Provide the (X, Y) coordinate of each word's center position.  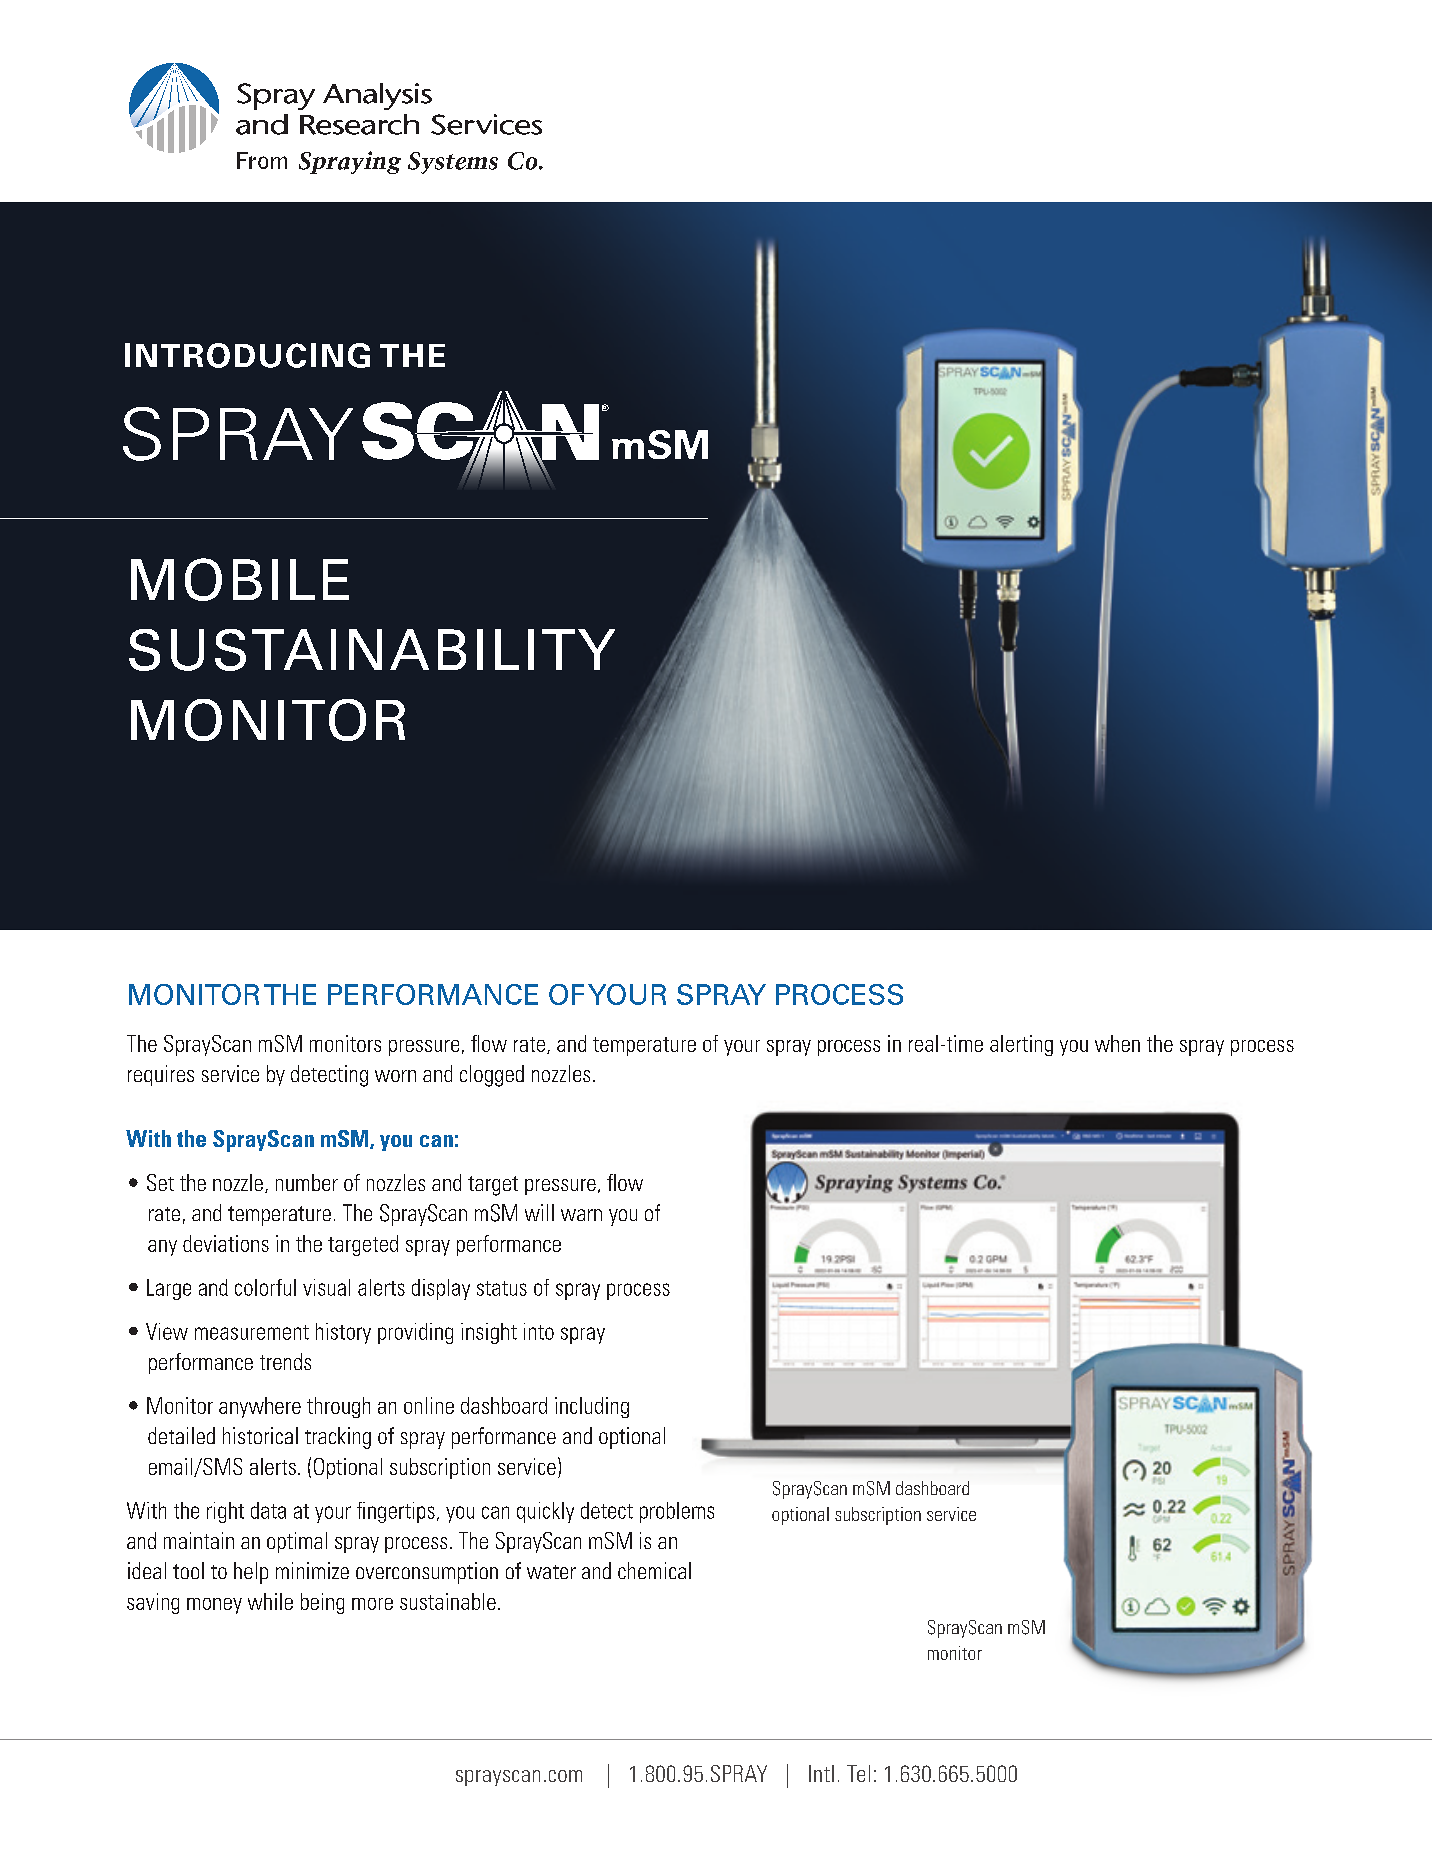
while (270, 1601)
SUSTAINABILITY (372, 650)
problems (677, 1512)
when (1117, 1043)
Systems (453, 163)
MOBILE (240, 579)
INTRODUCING (247, 355)
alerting (1021, 1045)
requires (161, 1075)
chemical (654, 1570)
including (592, 1407)
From (262, 160)
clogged (492, 1076)
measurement (252, 1332)
